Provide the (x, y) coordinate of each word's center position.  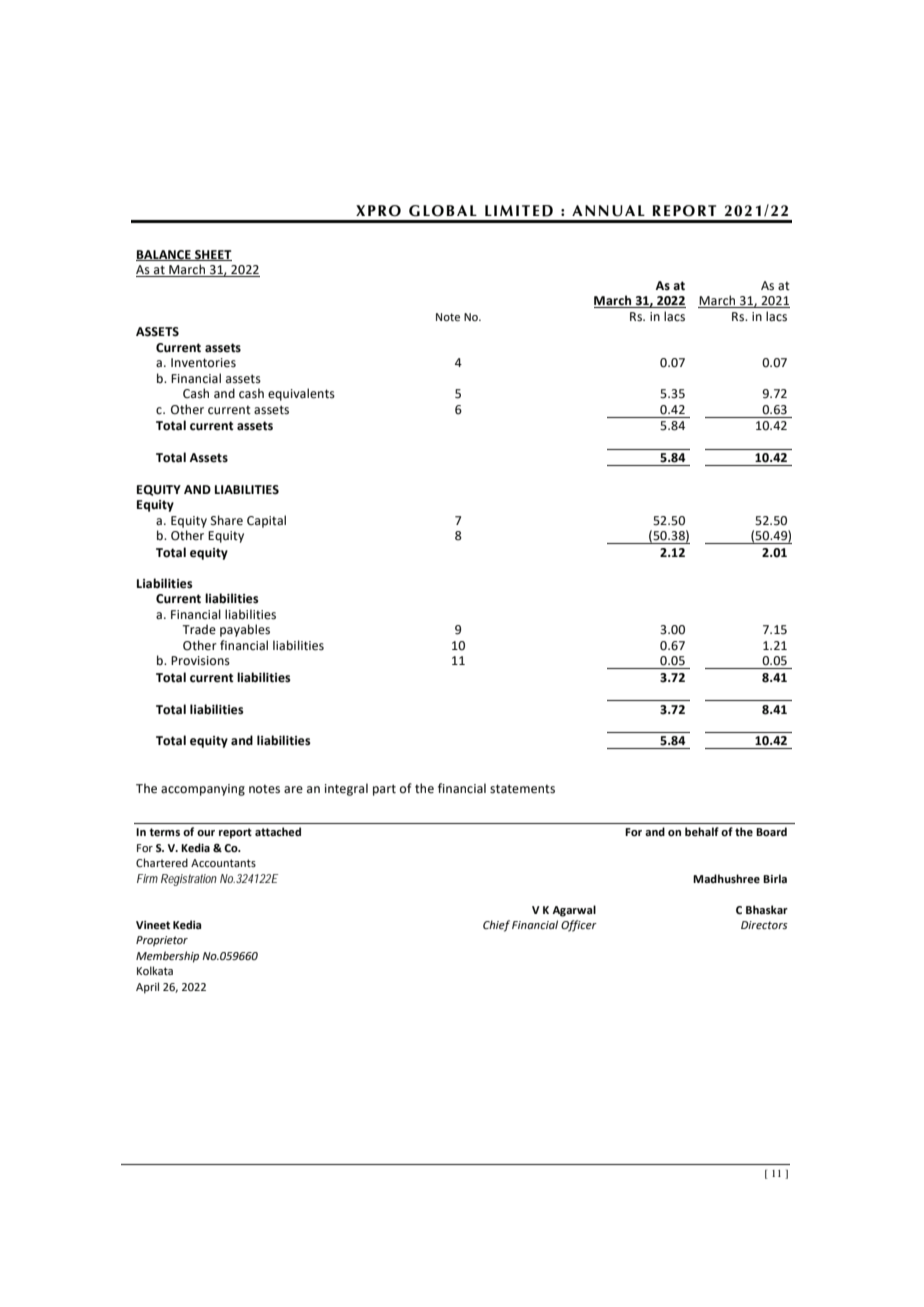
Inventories (203, 363)
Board (771, 831)
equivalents (301, 394)
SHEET (212, 255)
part (384, 790)
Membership (167, 957)
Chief (496, 926)
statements (522, 789)
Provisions (200, 661)
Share (227, 520)
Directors (764, 925)
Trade (199, 629)
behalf (702, 831)
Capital (266, 521)
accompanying (203, 790)
